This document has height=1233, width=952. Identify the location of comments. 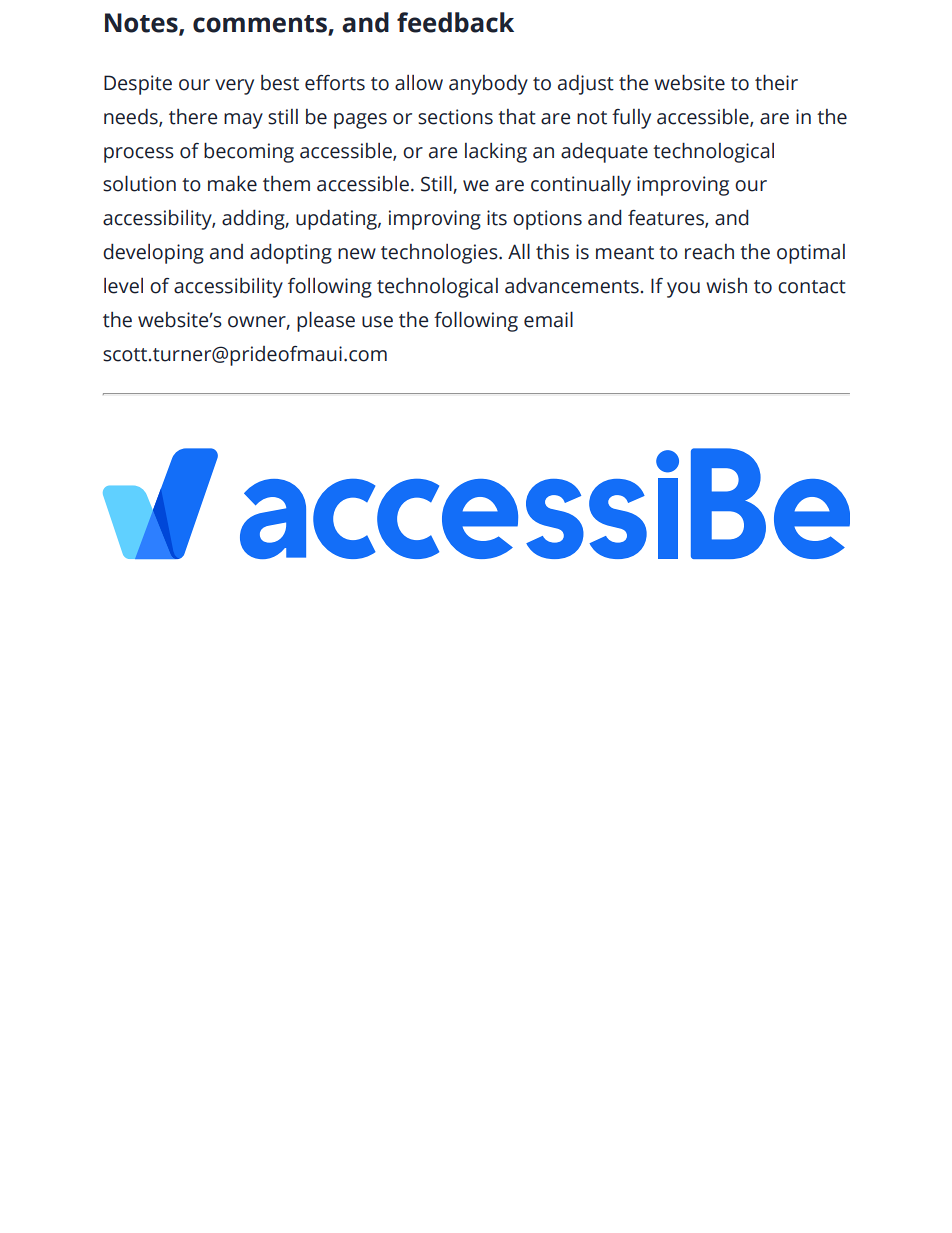
(260, 24).
